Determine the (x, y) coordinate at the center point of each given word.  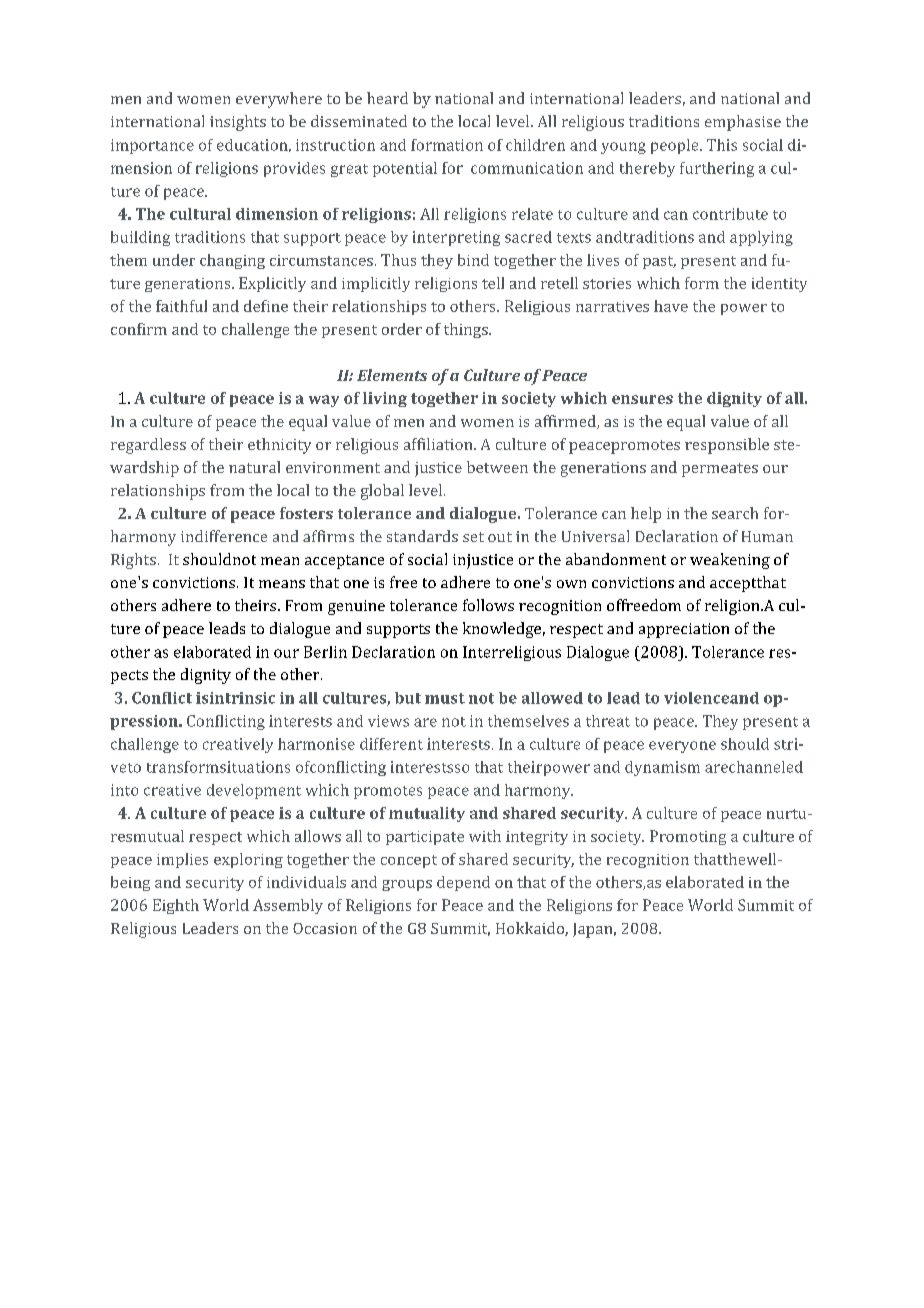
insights (238, 123)
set (473, 537)
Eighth (176, 906)
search (735, 513)
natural (254, 467)
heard (387, 98)
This (722, 145)
